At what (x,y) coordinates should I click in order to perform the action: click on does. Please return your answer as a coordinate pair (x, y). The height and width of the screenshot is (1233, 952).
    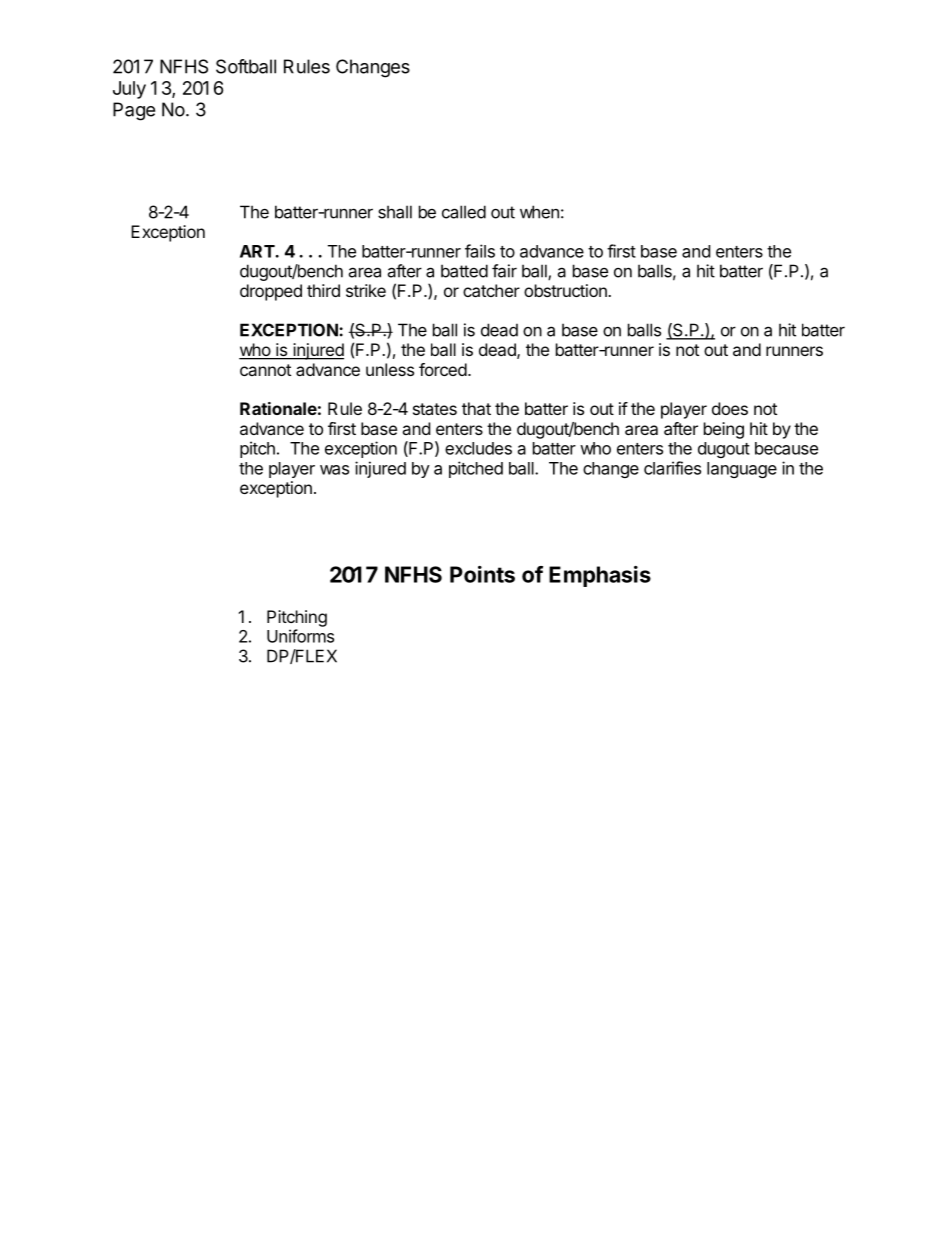
    Looking at the image, I should click on (730, 408).
